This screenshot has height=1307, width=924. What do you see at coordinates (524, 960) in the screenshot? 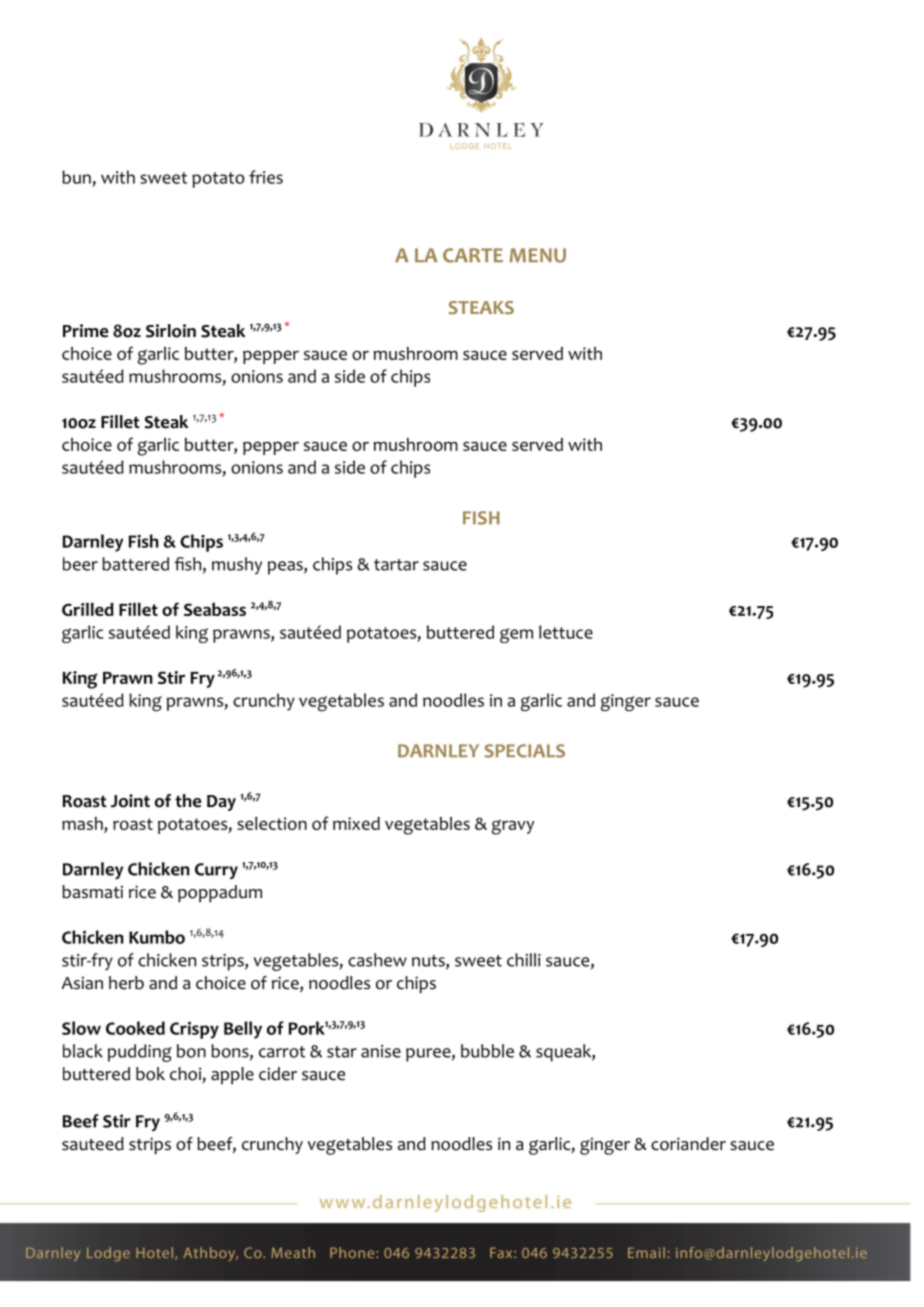
I see `chilli` at bounding box center [524, 960].
